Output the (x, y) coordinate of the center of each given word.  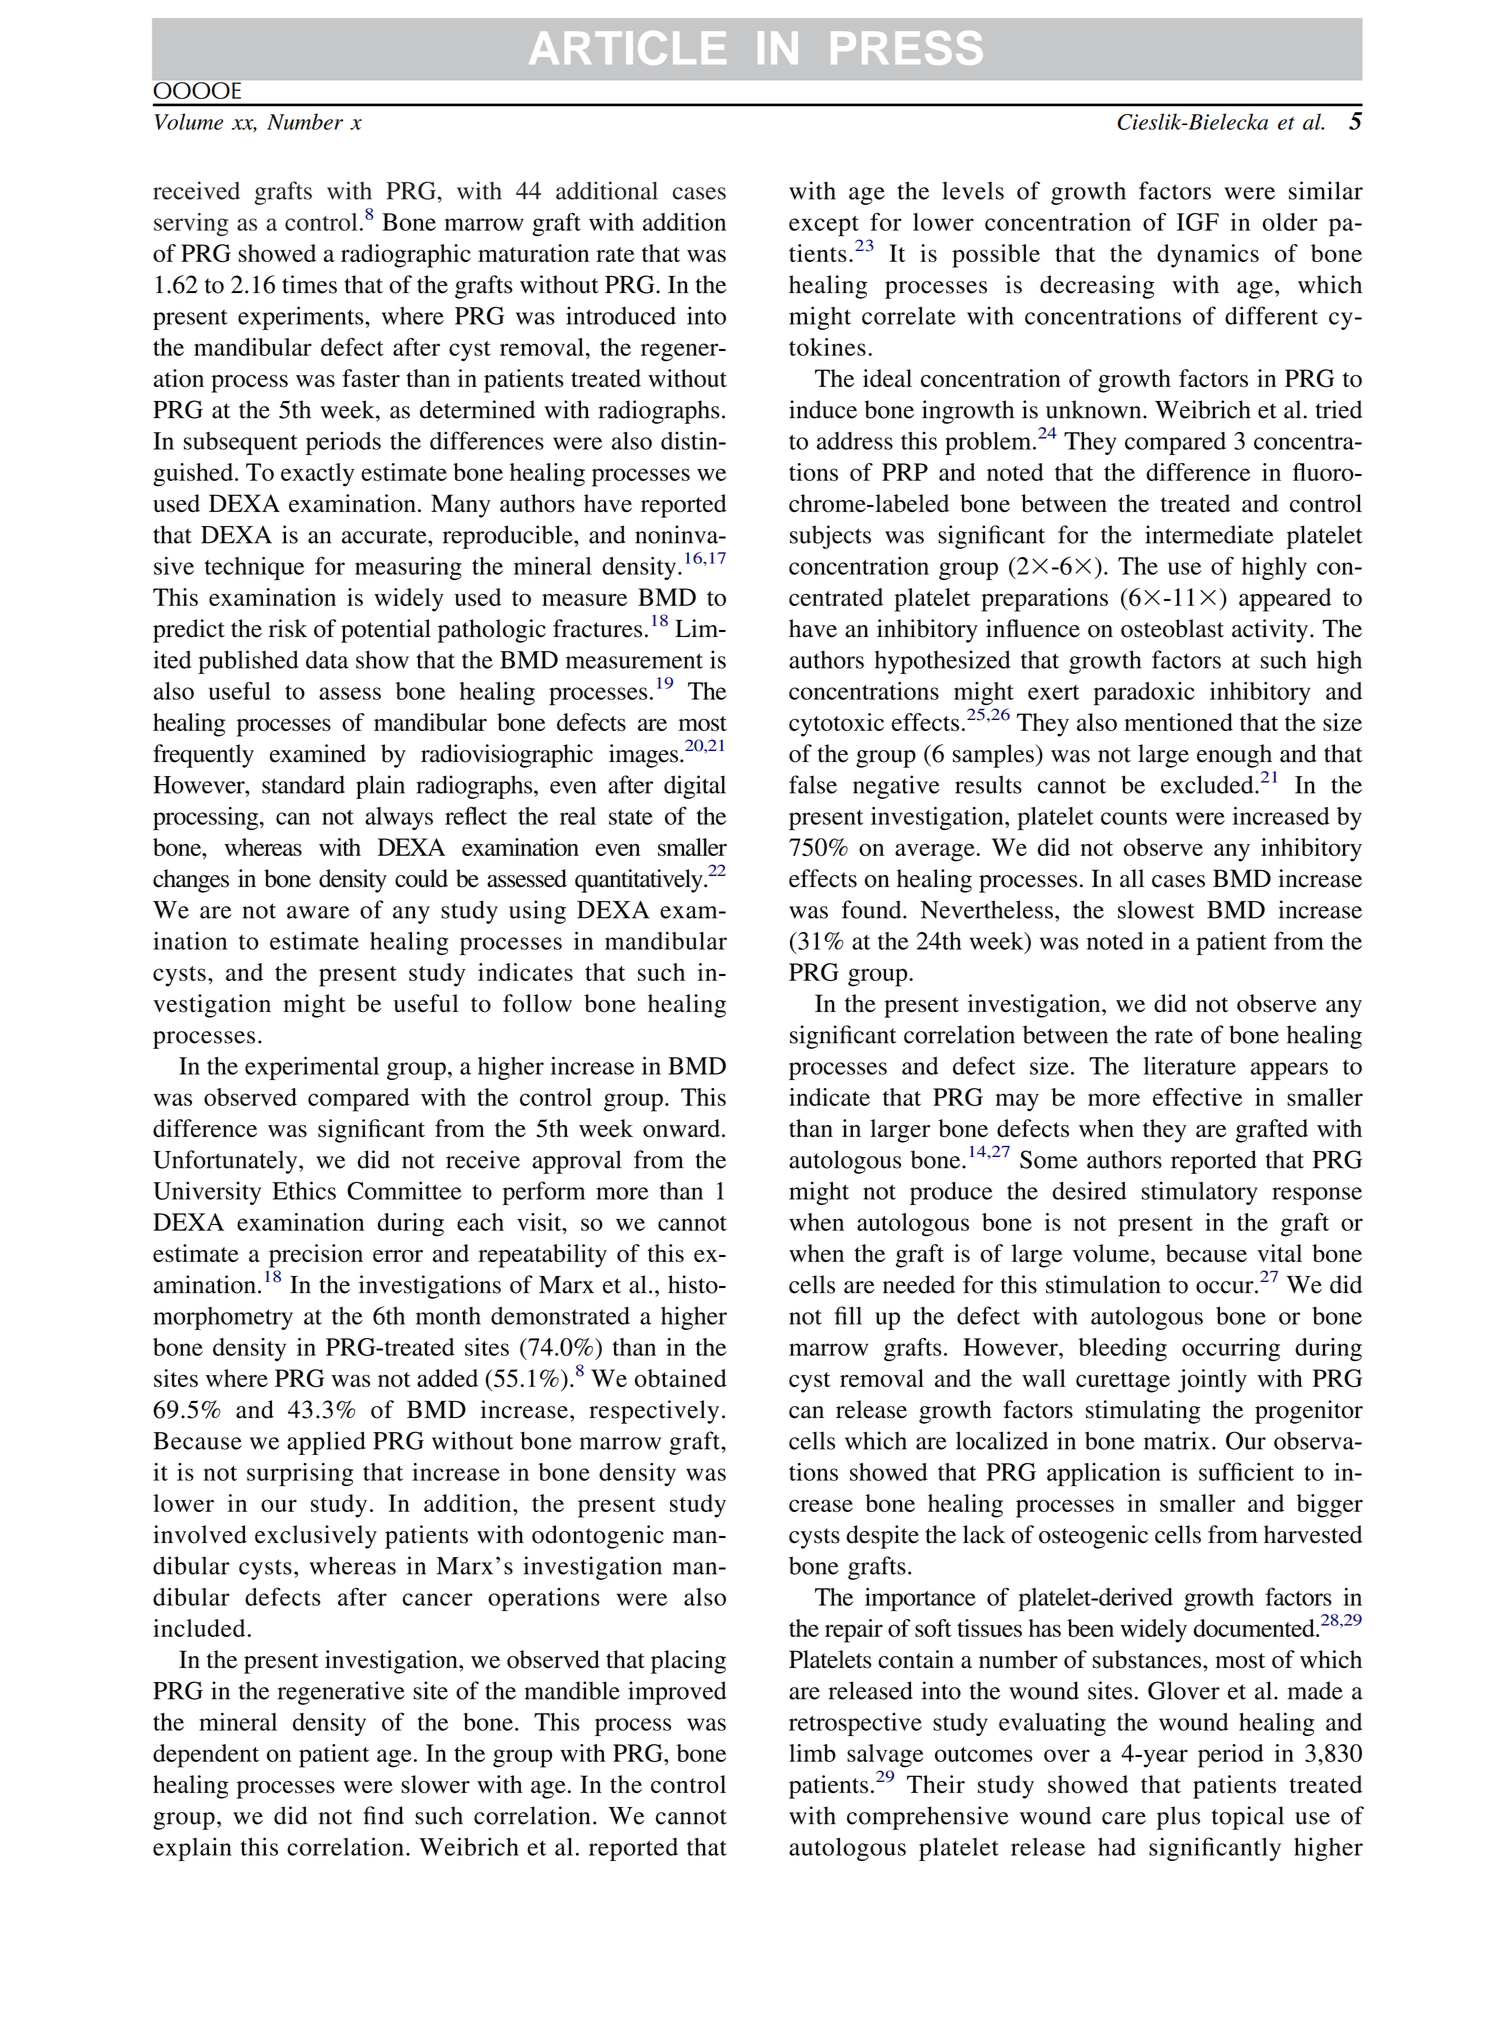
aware (318, 912)
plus (1178, 1818)
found (873, 909)
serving (191, 224)
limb (812, 1753)
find (383, 1815)
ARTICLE (627, 48)
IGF (1198, 222)
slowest (1156, 909)
